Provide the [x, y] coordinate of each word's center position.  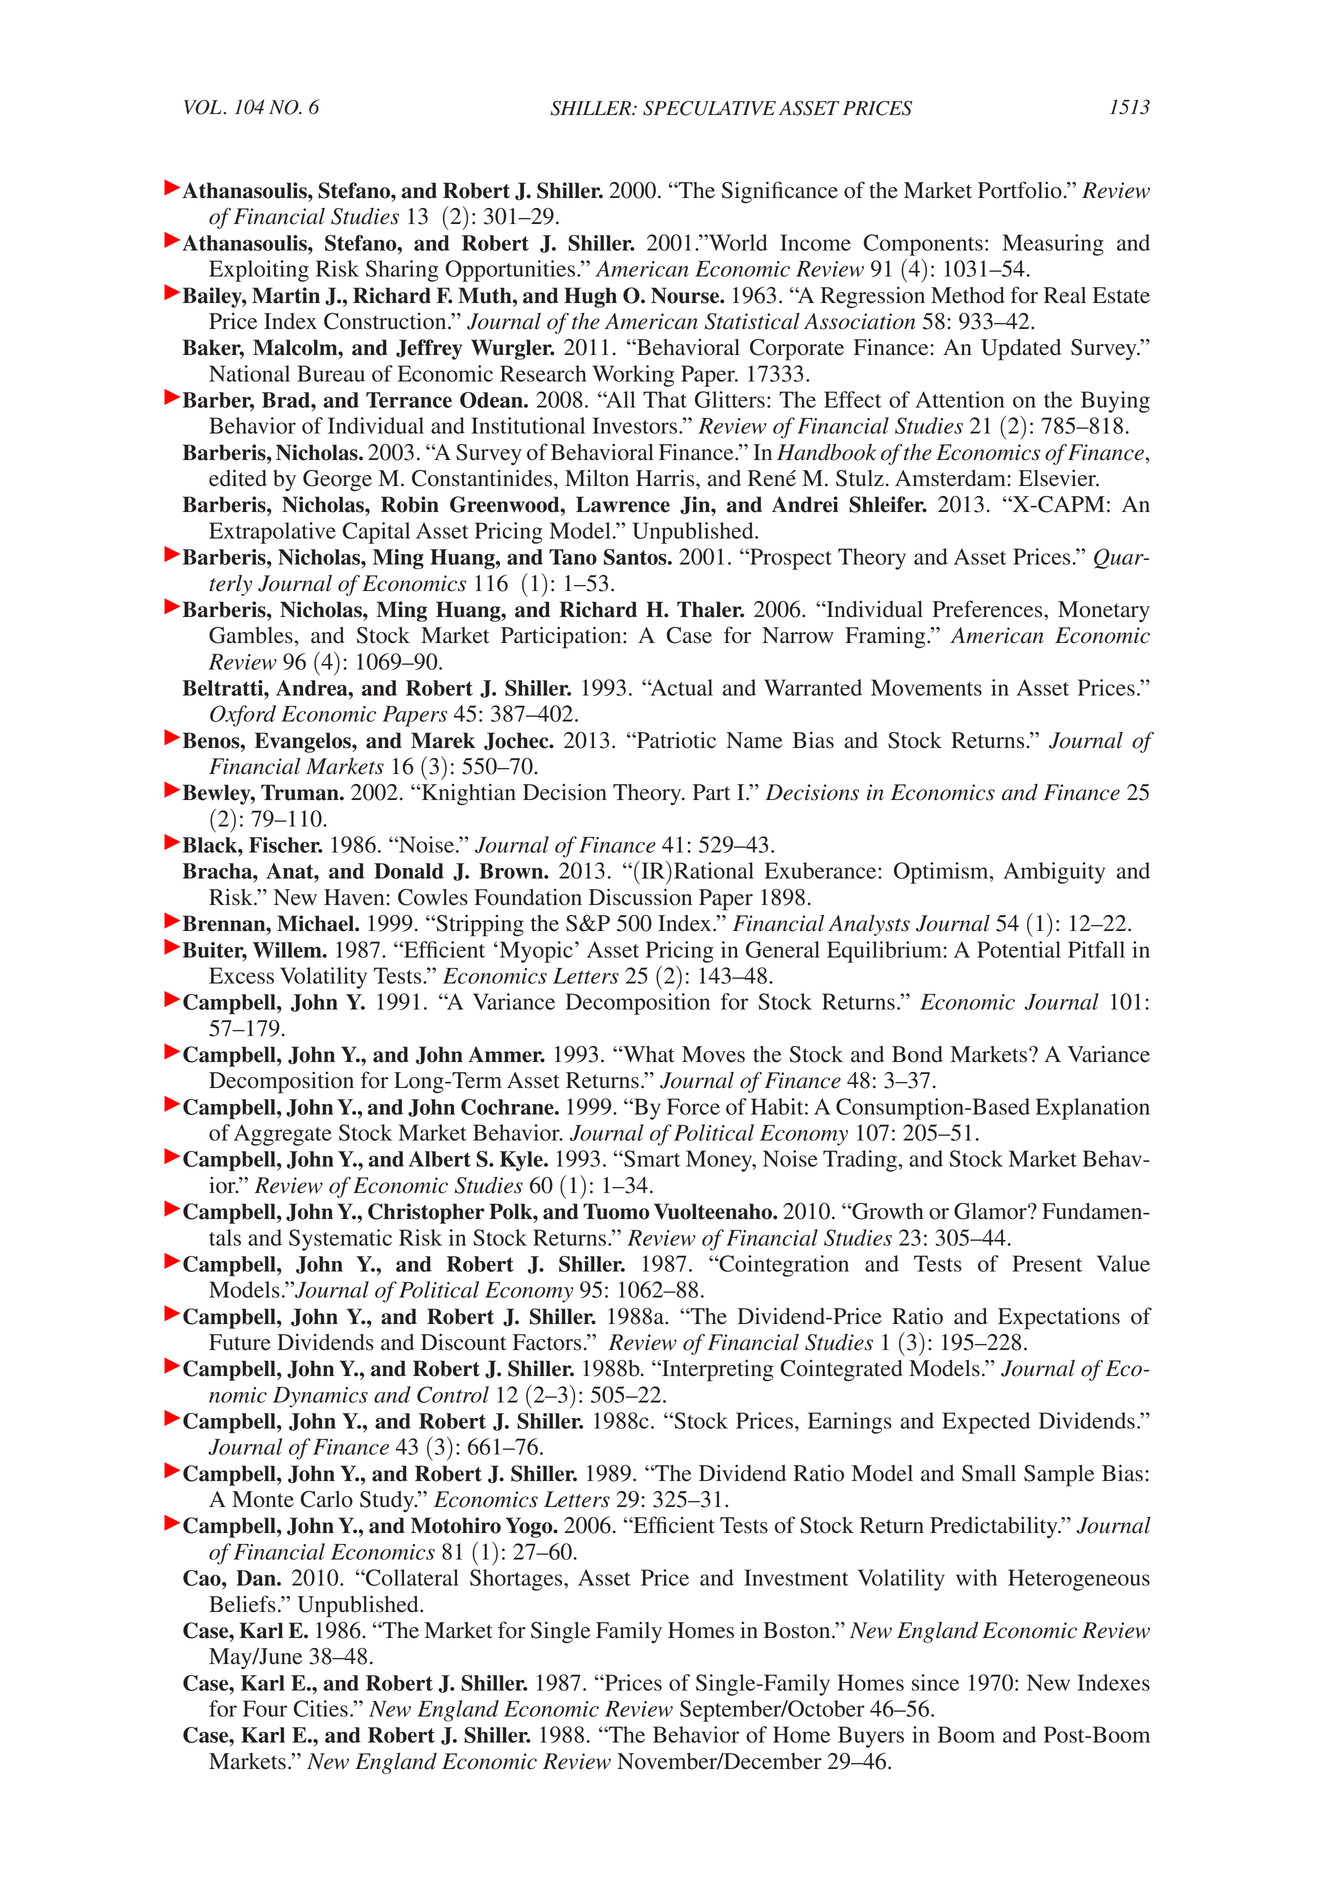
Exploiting [259, 271]
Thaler [710, 609]
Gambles [251, 635]
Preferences [989, 609]
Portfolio [1020, 190]
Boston [798, 1630]
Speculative [709, 108]
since [935, 1682]
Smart [651, 1158]
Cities [321, 1708]
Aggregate [283, 1135]
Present [1047, 1263]
